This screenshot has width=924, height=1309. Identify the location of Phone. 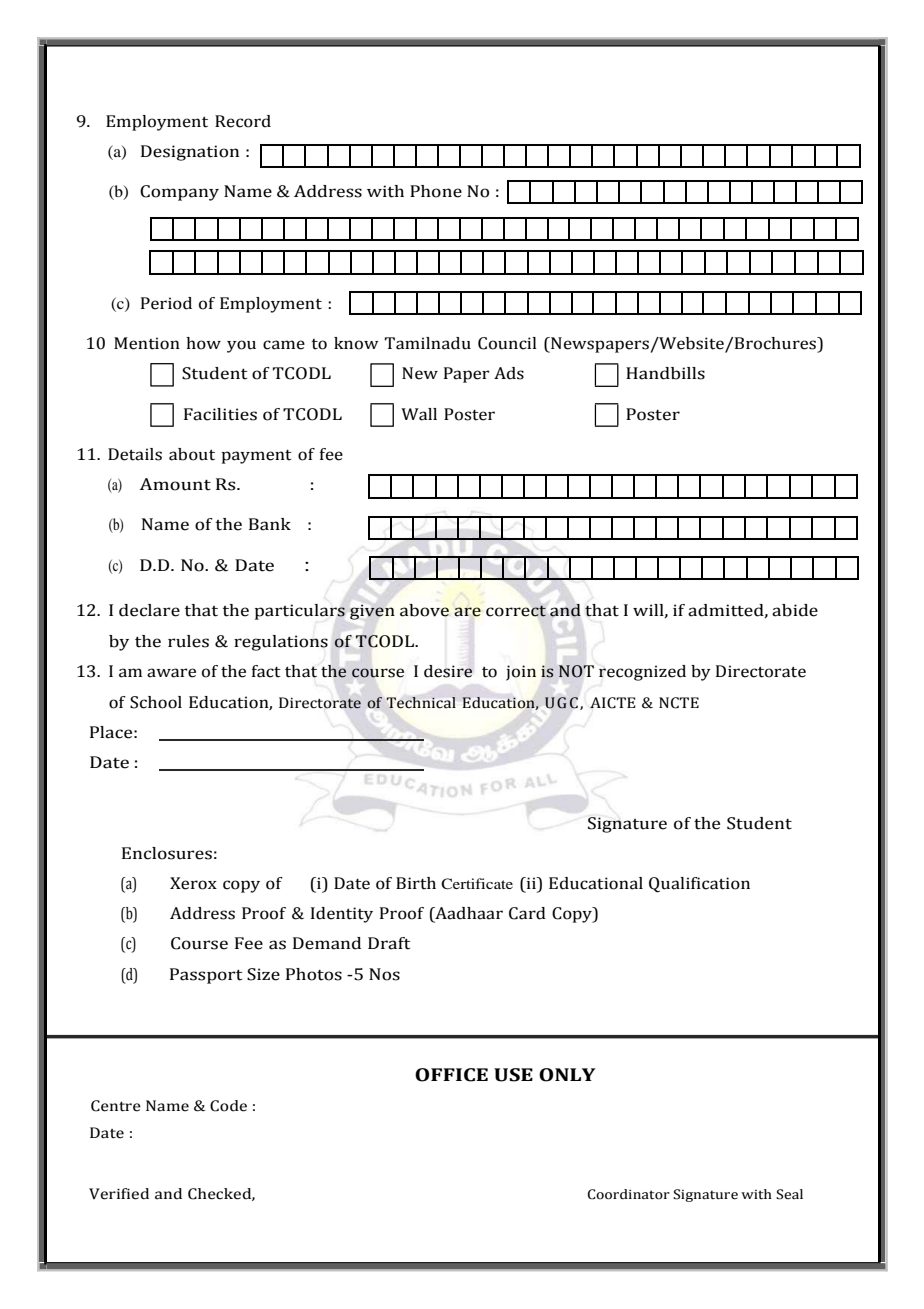
(436, 191).
